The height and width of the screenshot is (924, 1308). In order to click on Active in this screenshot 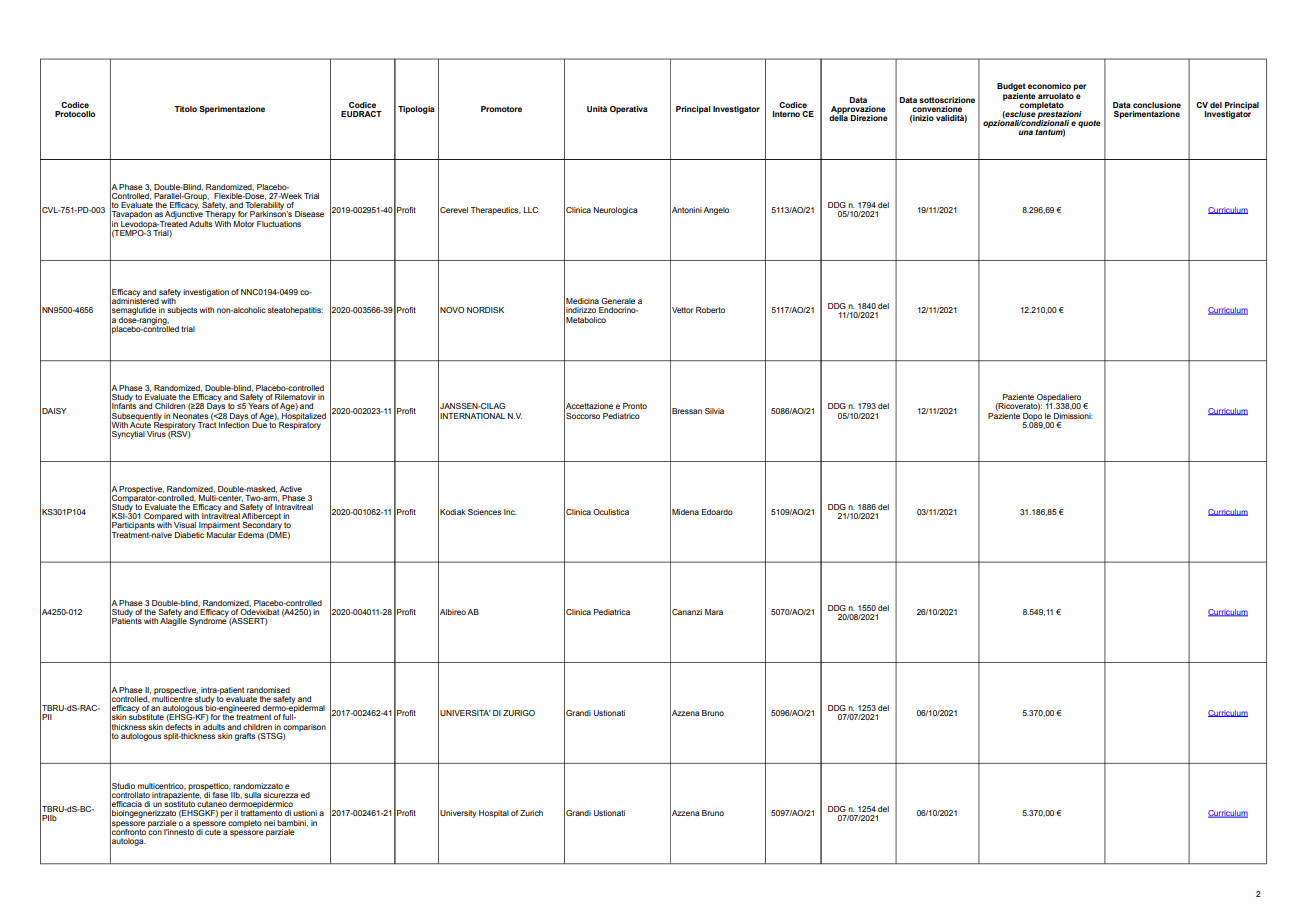, I will do `click(290, 489)`.
